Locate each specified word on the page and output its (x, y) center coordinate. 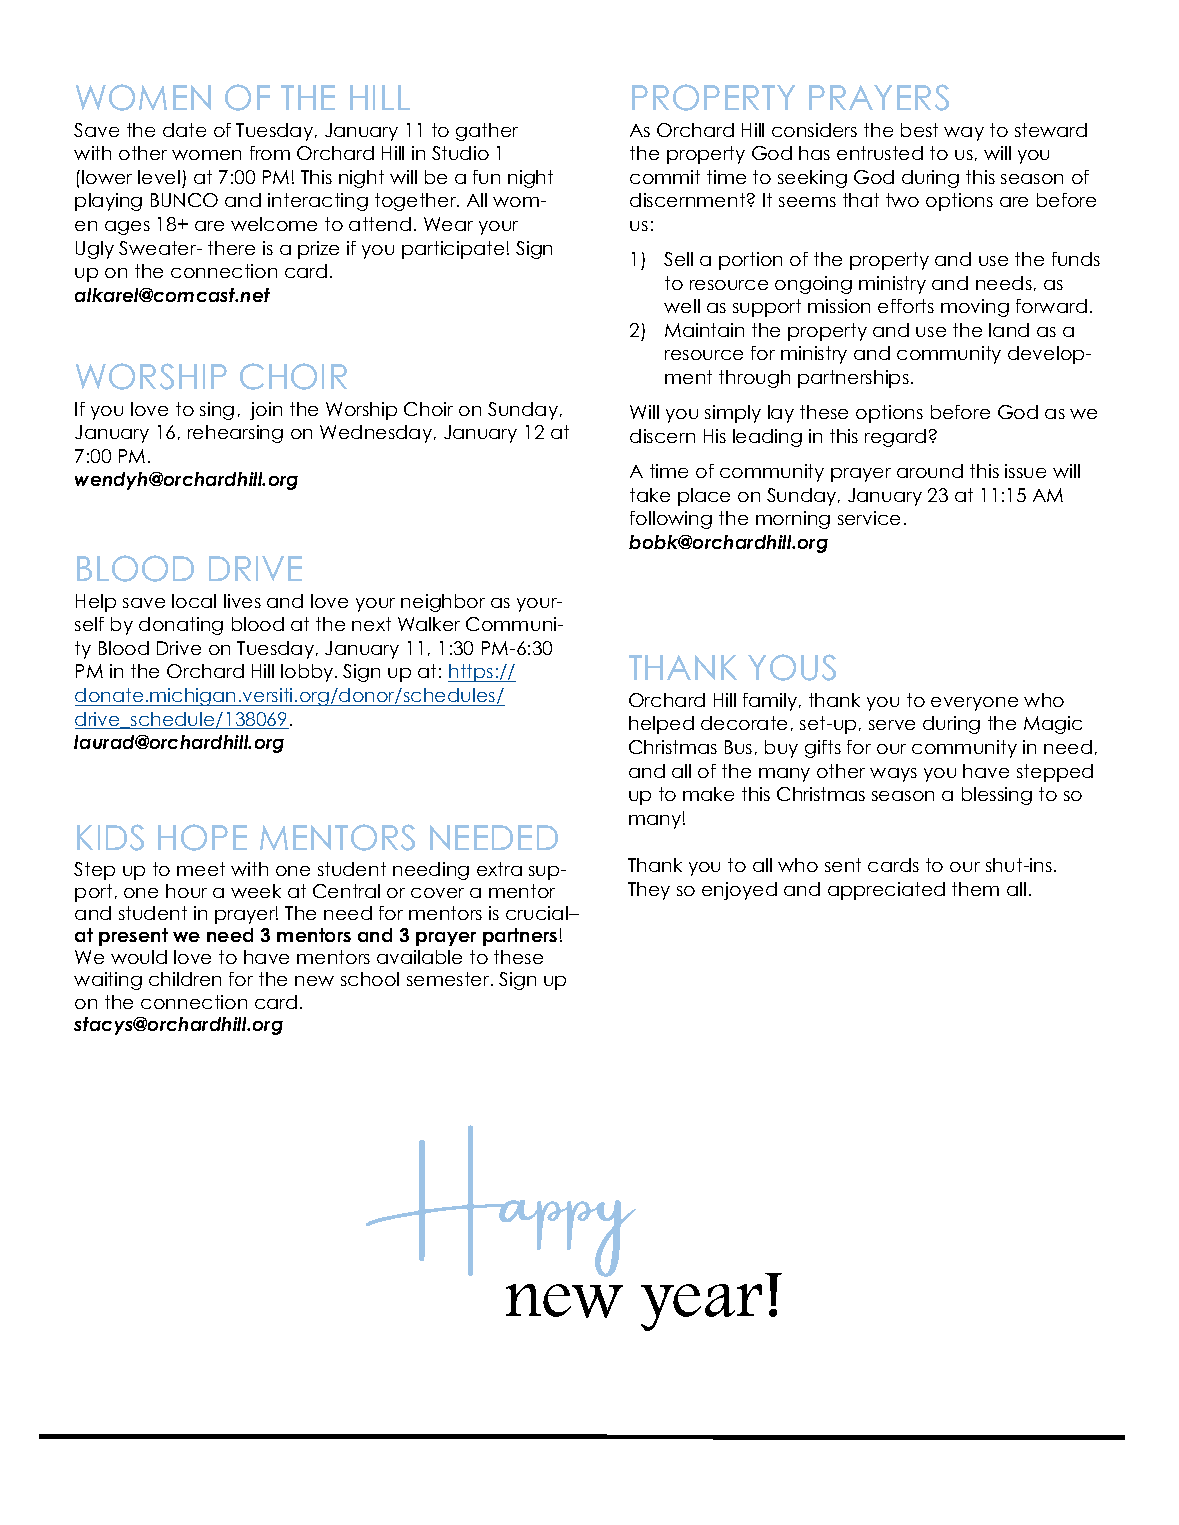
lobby (308, 673)
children (185, 979)
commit (665, 177)
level (159, 177)
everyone (974, 704)
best (919, 130)
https (472, 673)
